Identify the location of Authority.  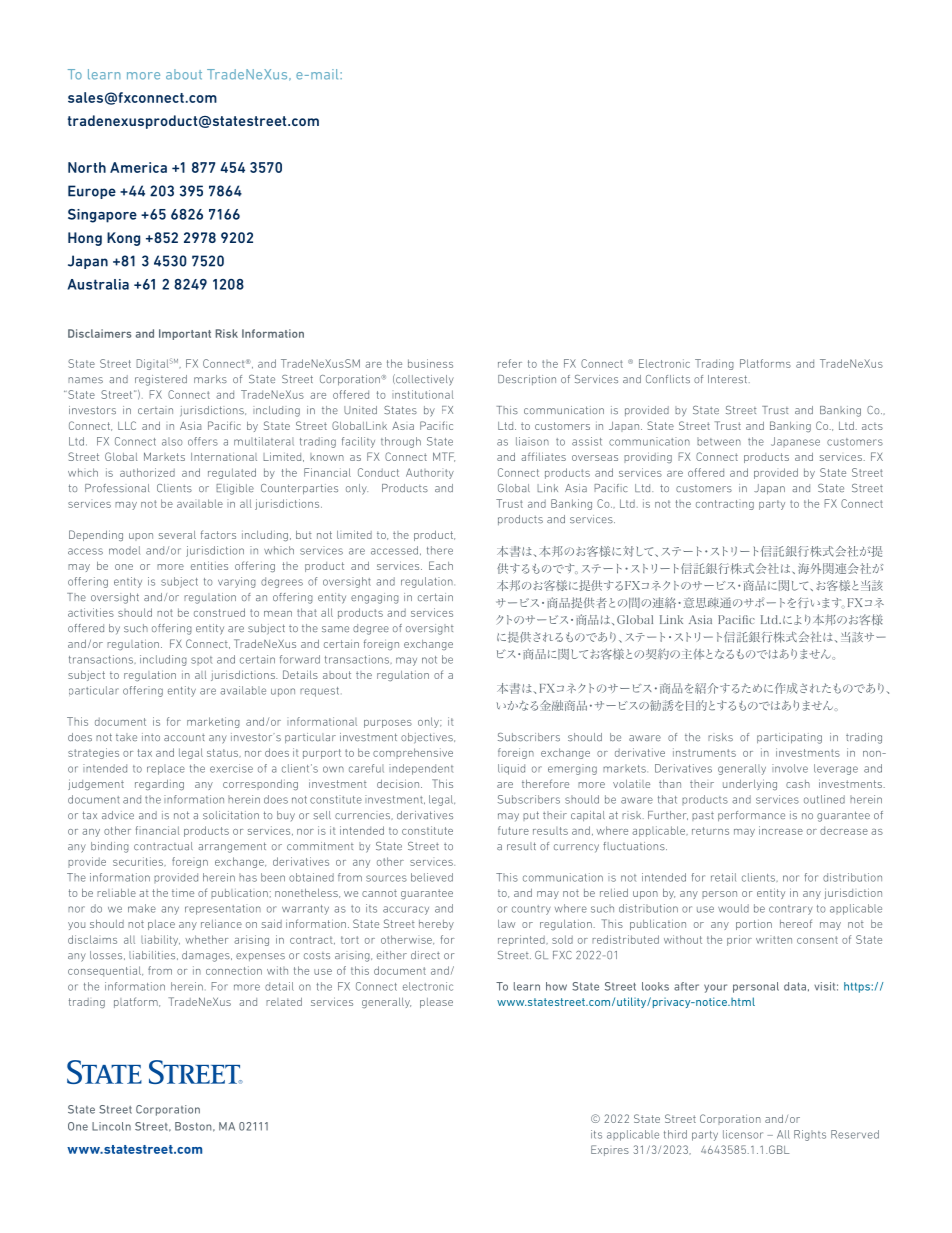
(430, 473).
